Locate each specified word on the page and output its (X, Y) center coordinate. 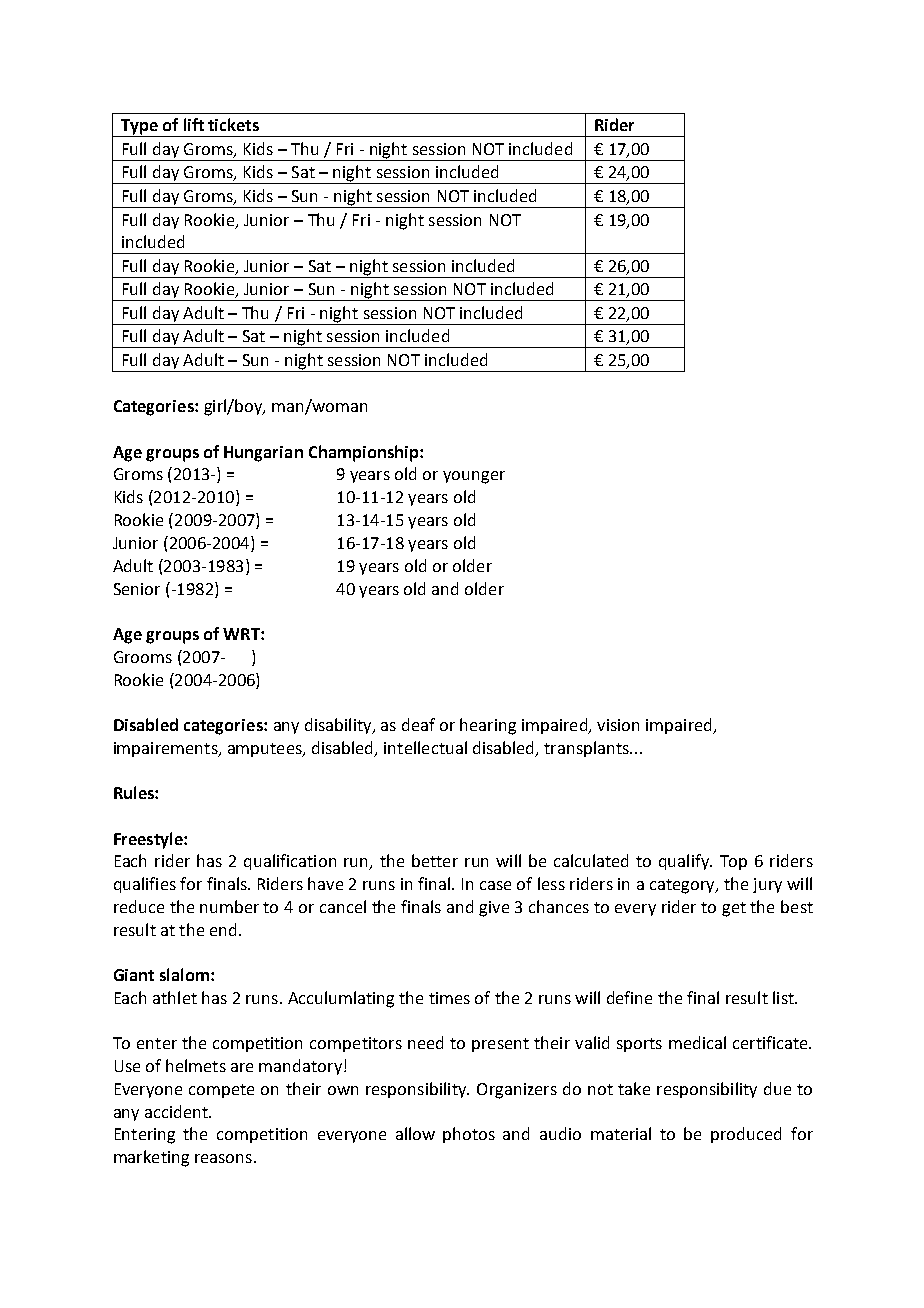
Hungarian (263, 454)
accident (177, 1111)
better (435, 860)
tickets (233, 124)
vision (618, 725)
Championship (363, 453)
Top (733, 862)
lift (194, 124)
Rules (135, 792)
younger (474, 477)
